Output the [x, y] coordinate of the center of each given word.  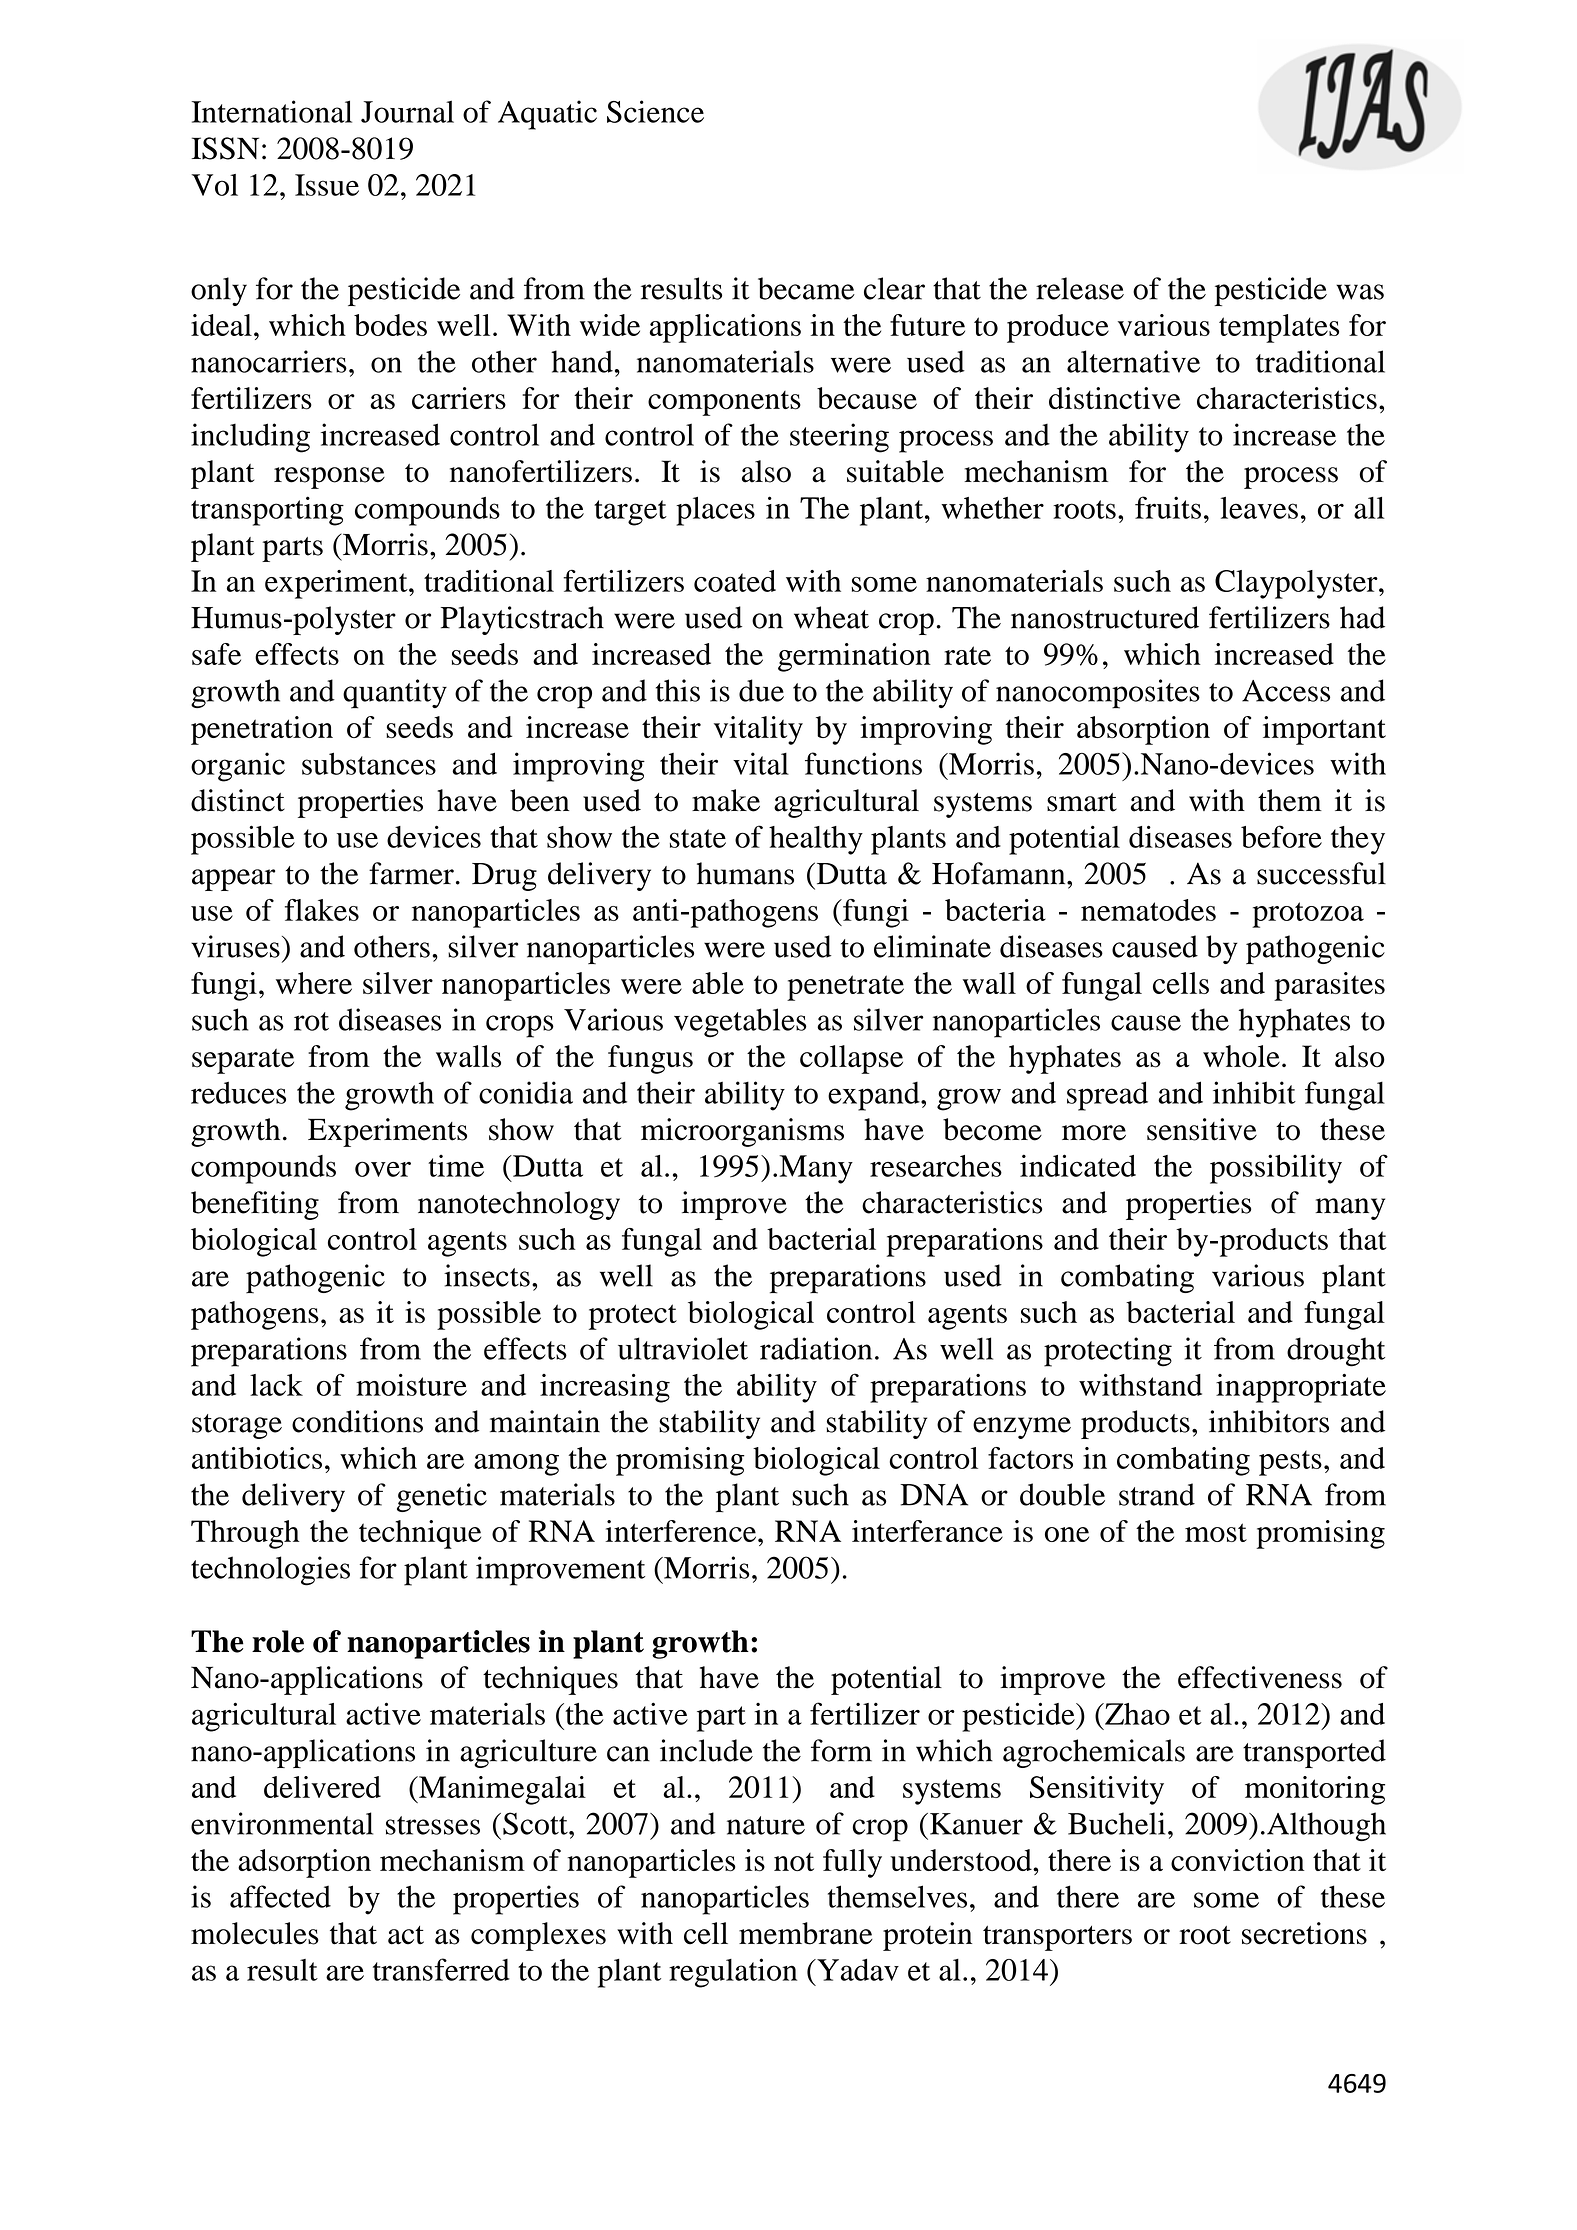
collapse [851, 1059]
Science [655, 111]
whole [1241, 1056]
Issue [327, 185]
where [314, 983]
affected [280, 1896]
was [1360, 292]
